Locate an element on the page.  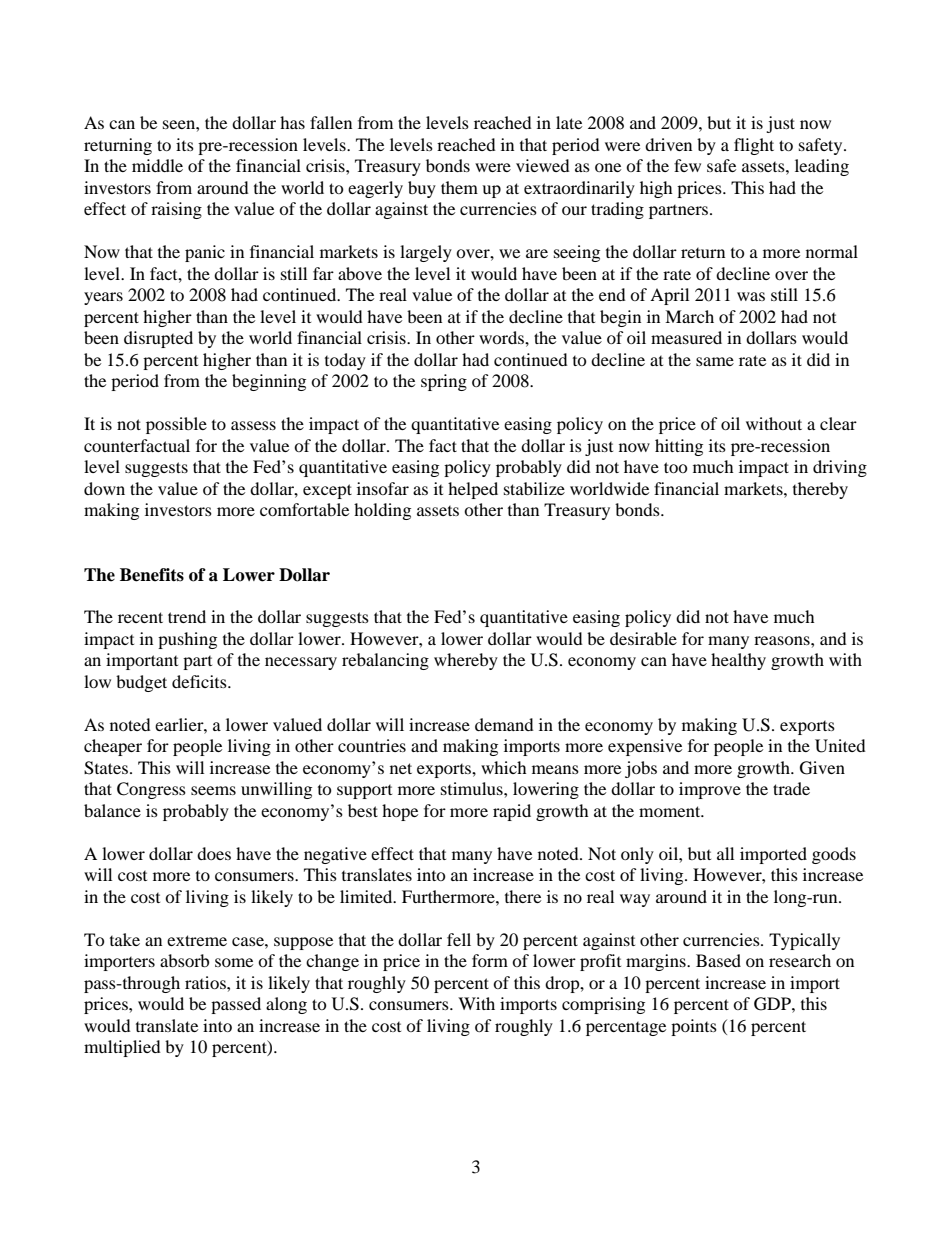
points is located at coordinates (694, 1027).
